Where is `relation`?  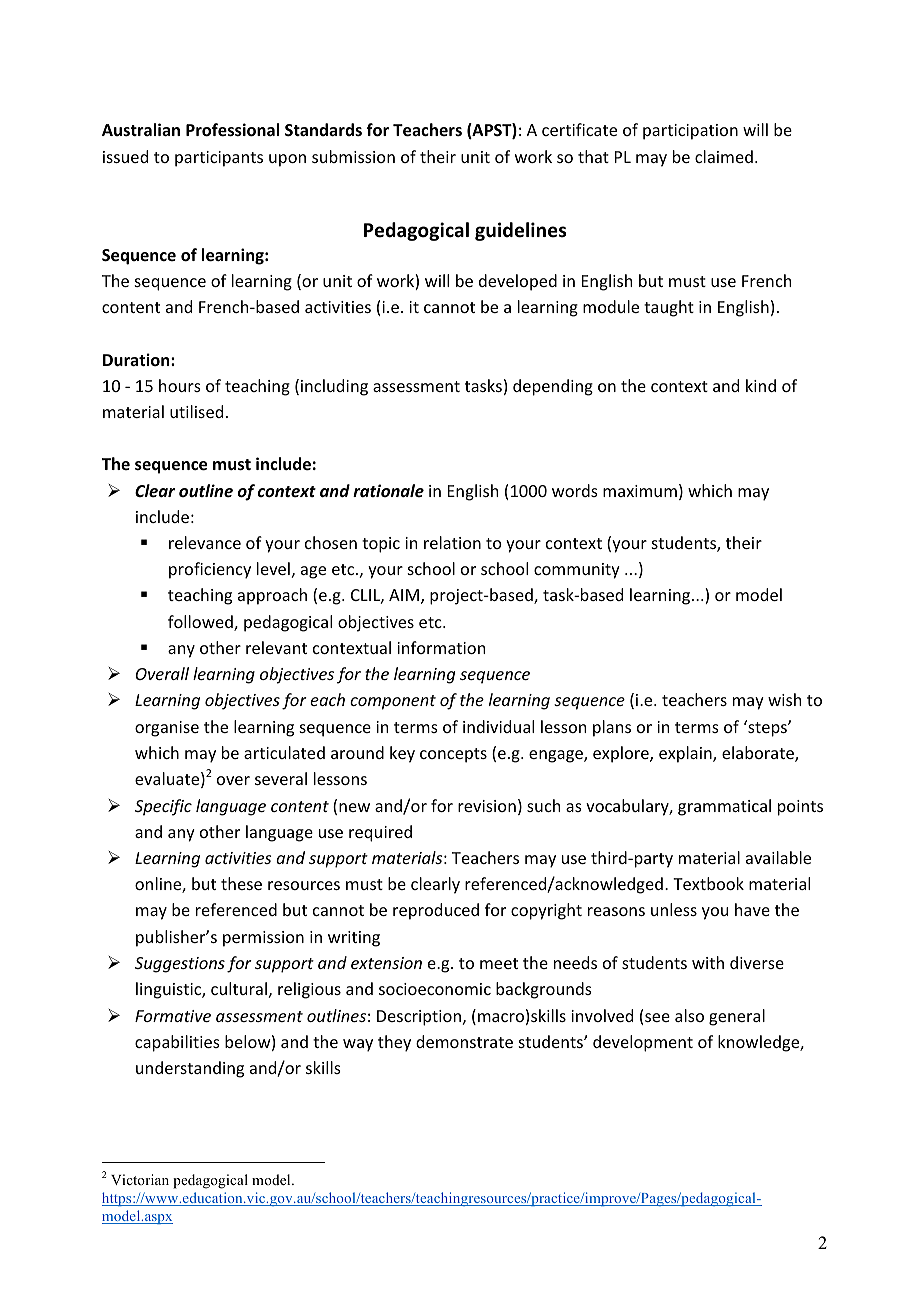
relation is located at coordinates (452, 542).
